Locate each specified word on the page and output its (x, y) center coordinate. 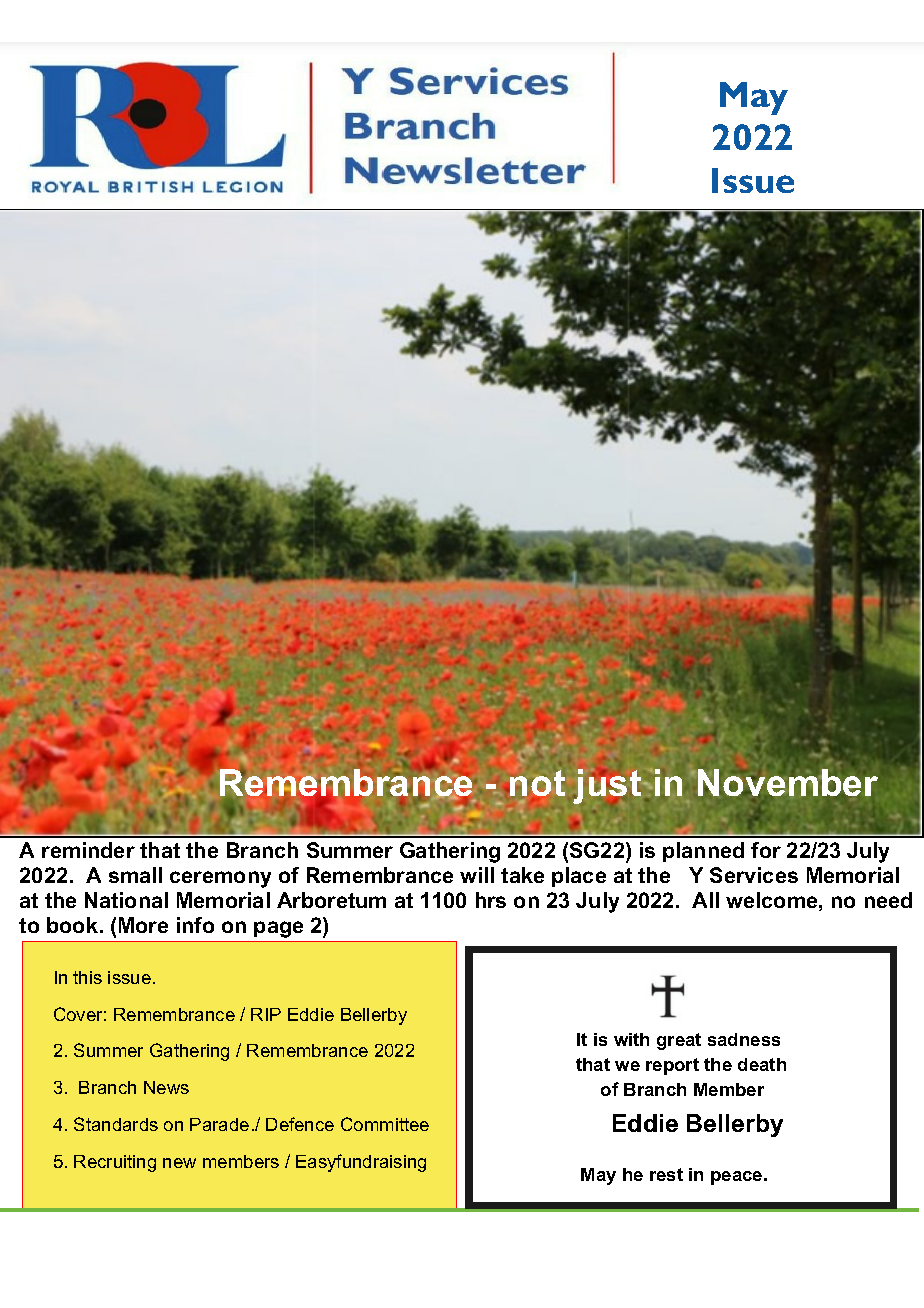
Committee (385, 1124)
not (537, 783)
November (788, 782)
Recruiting (115, 1163)
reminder (88, 850)
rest (666, 1174)
